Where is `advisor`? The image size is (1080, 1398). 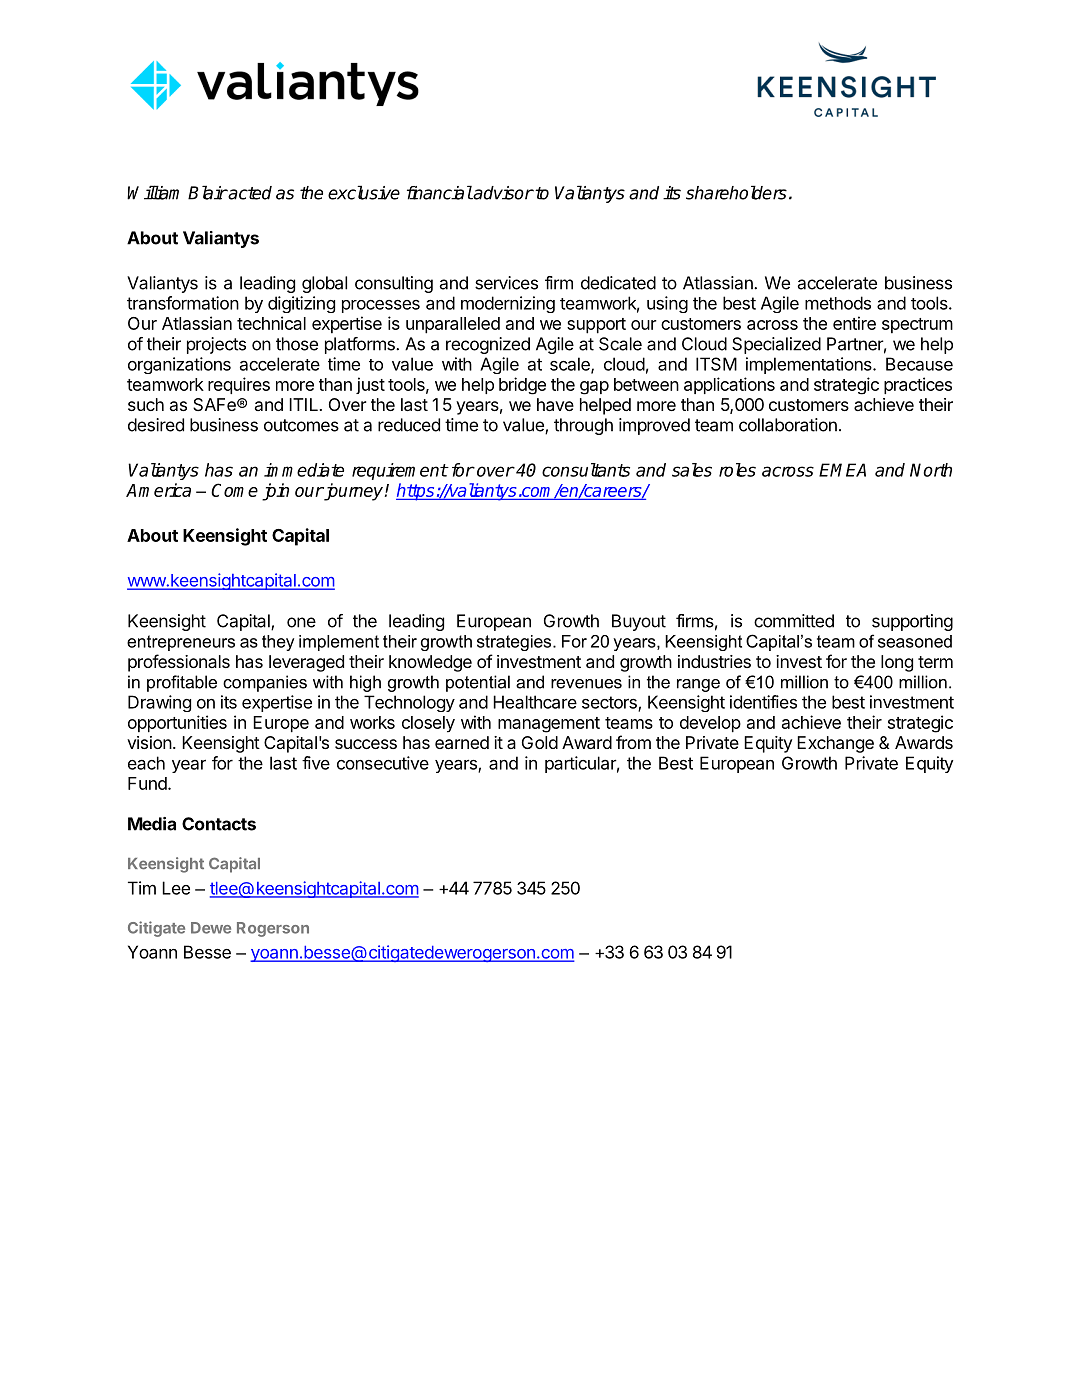
advisor is located at coordinates (503, 193).
